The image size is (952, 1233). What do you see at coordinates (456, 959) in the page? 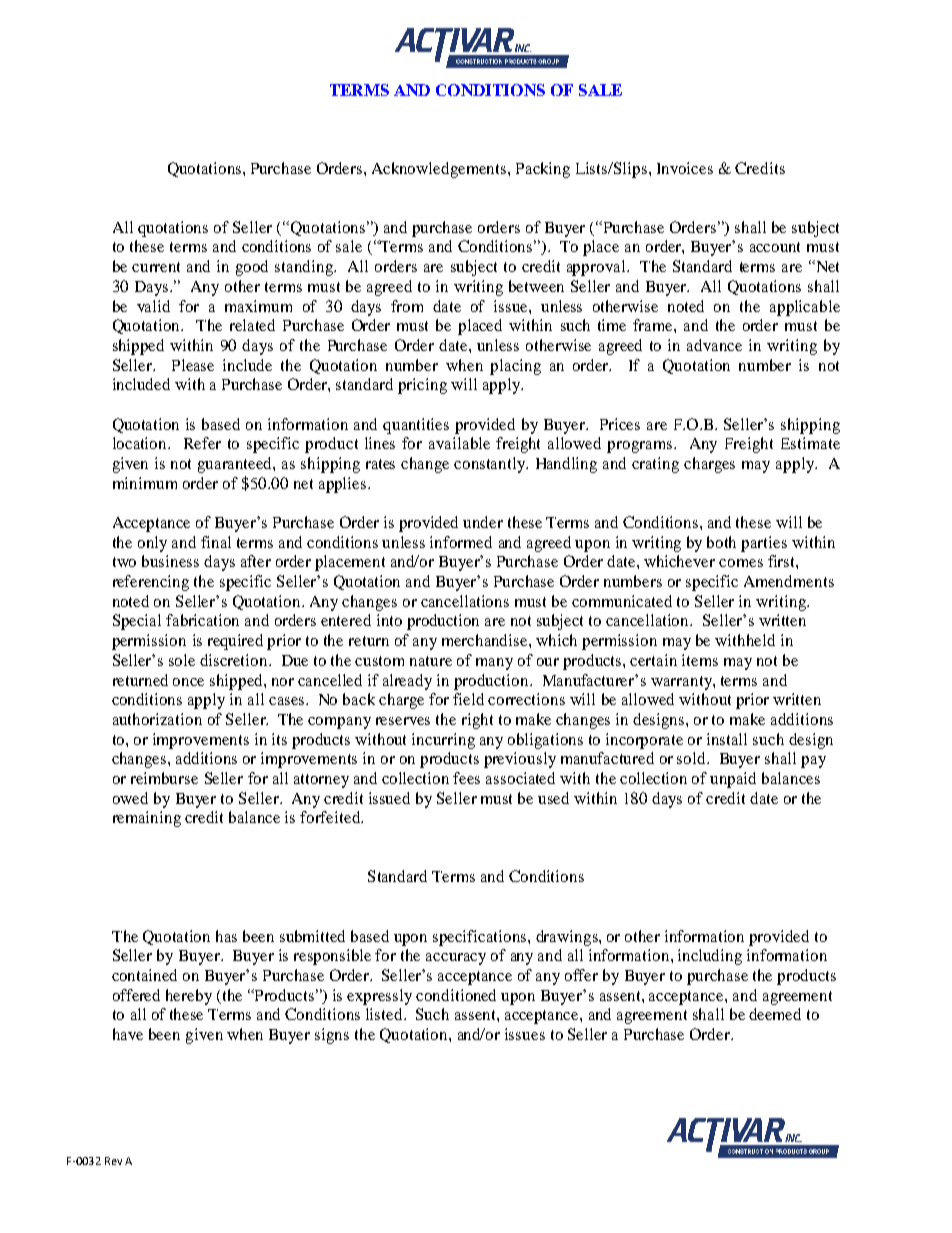
I see `accuracy` at bounding box center [456, 959].
